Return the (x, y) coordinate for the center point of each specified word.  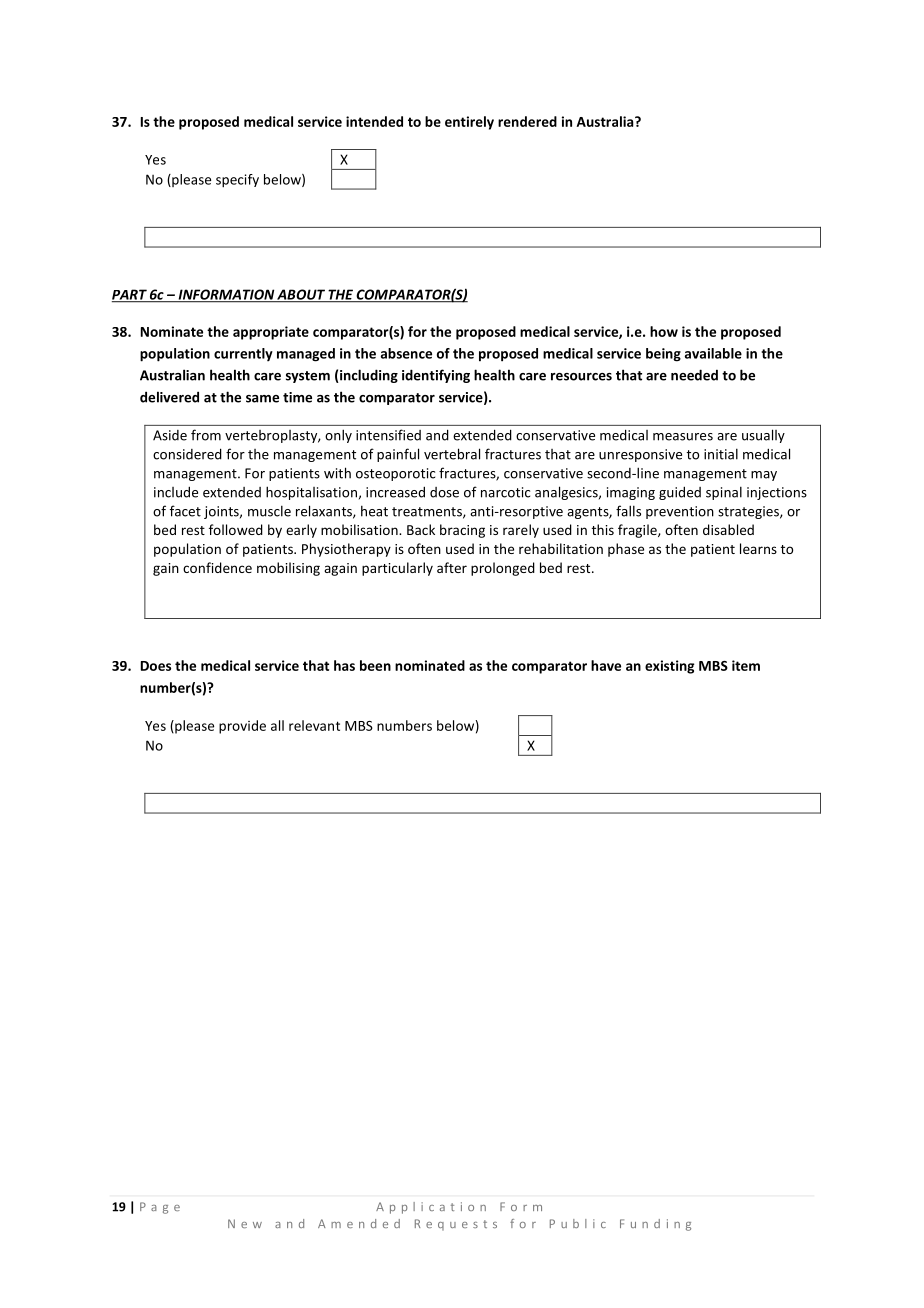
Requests (456, 1225)
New (245, 1223)
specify (237, 181)
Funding (655, 1225)
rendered (527, 121)
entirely (469, 123)
